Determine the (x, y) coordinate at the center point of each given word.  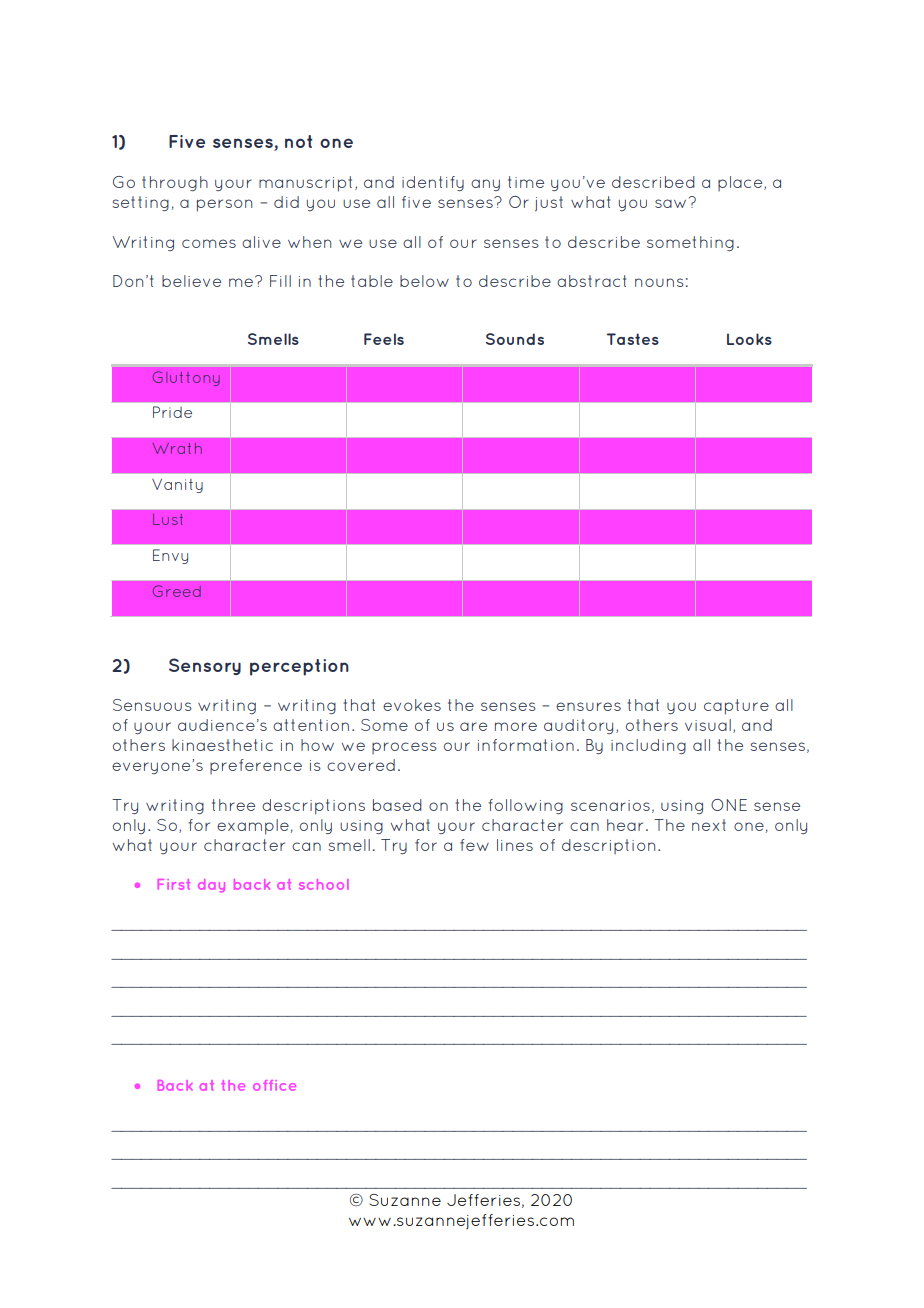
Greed (176, 591)
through (175, 183)
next (709, 825)
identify (433, 184)
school (324, 884)
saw (670, 203)
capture (736, 707)
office (274, 1085)
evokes (412, 705)
